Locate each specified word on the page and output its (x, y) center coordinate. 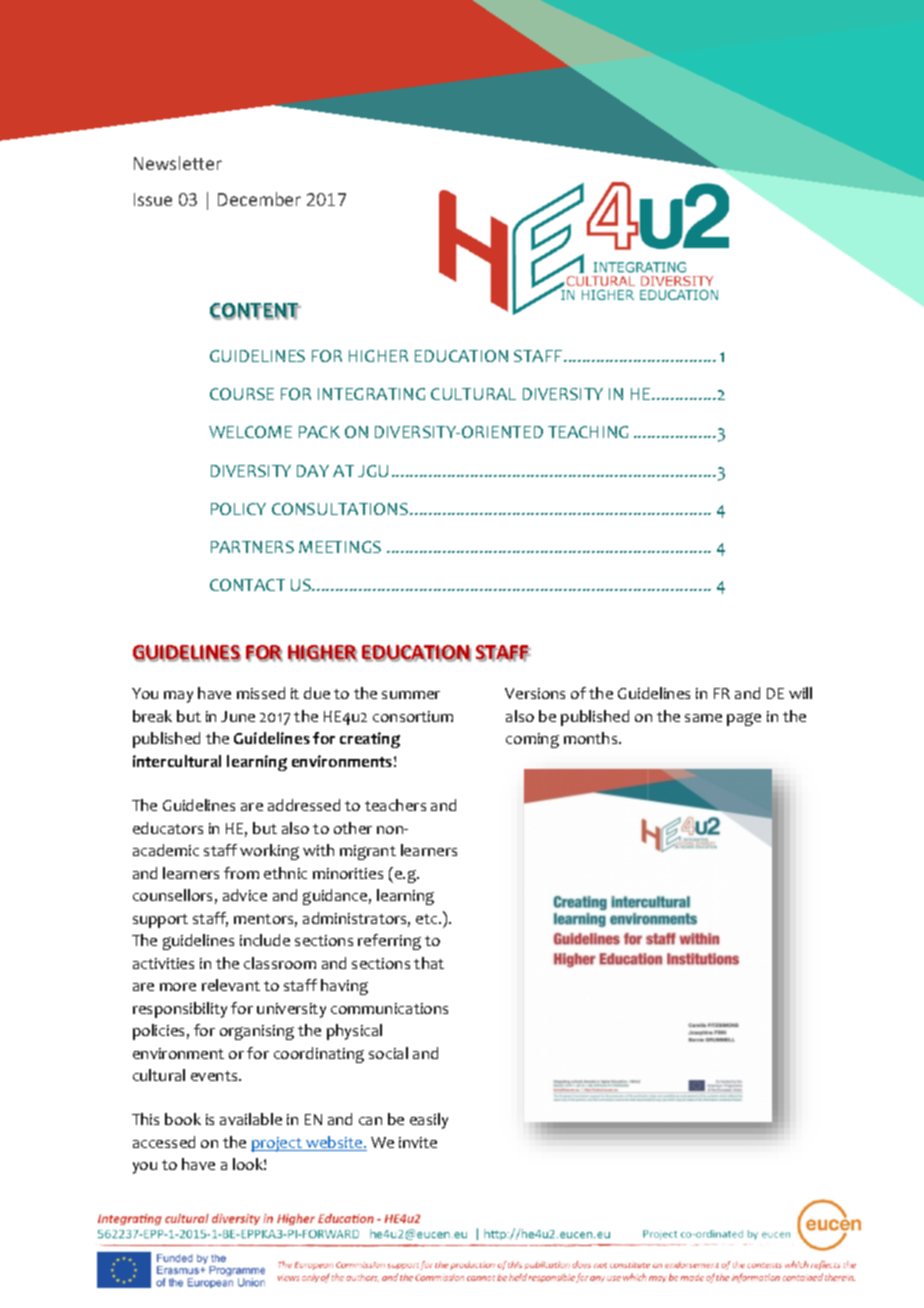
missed (261, 693)
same (703, 718)
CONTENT (255, 311)
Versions (535, 693)
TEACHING (588, 432)
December (259, 199)
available (251, 1119)
